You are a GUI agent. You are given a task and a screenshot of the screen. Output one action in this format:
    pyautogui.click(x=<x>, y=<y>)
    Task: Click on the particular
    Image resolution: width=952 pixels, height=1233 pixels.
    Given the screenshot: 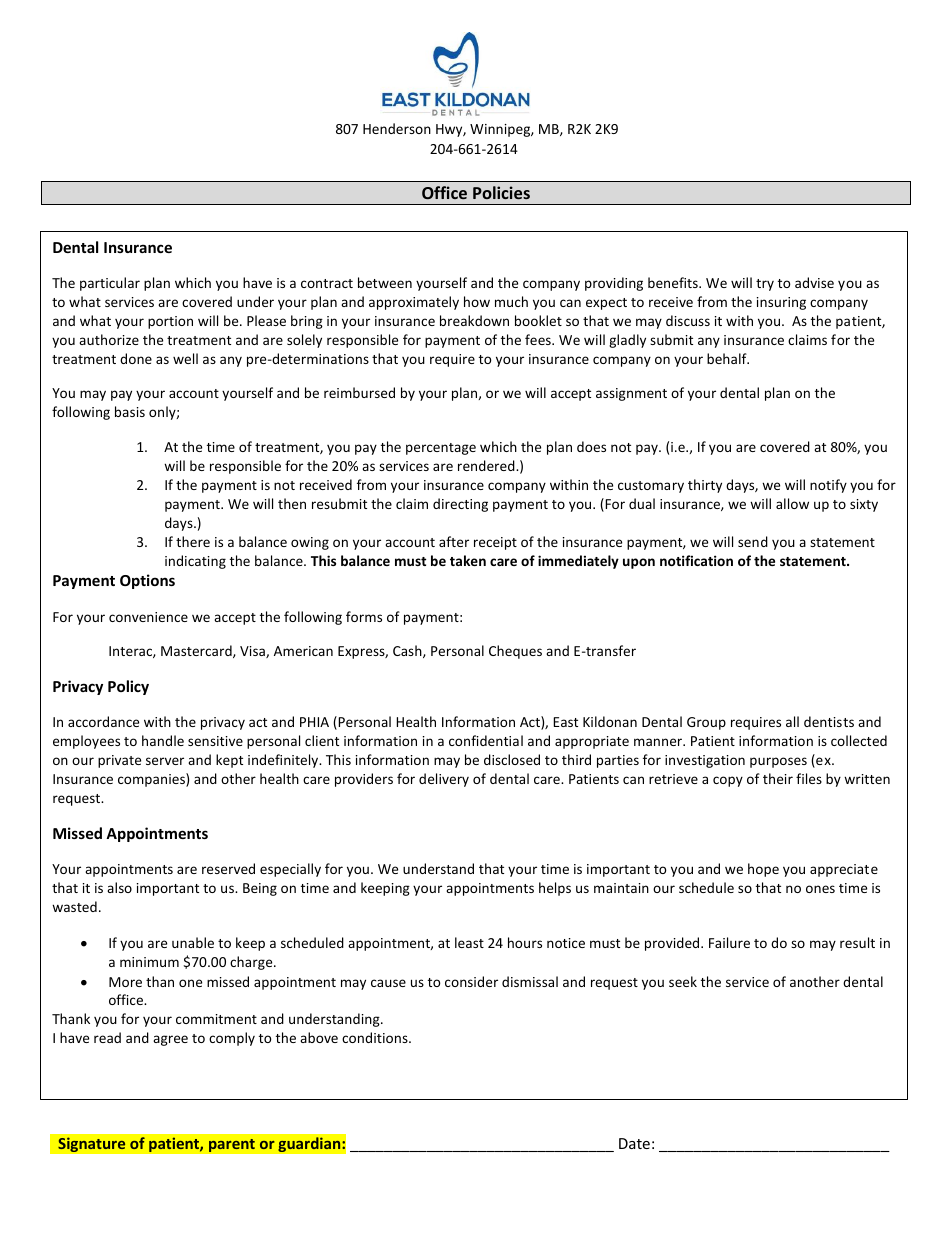 What is the action you would take?
    pyautogui.click(x=110, y=284)
